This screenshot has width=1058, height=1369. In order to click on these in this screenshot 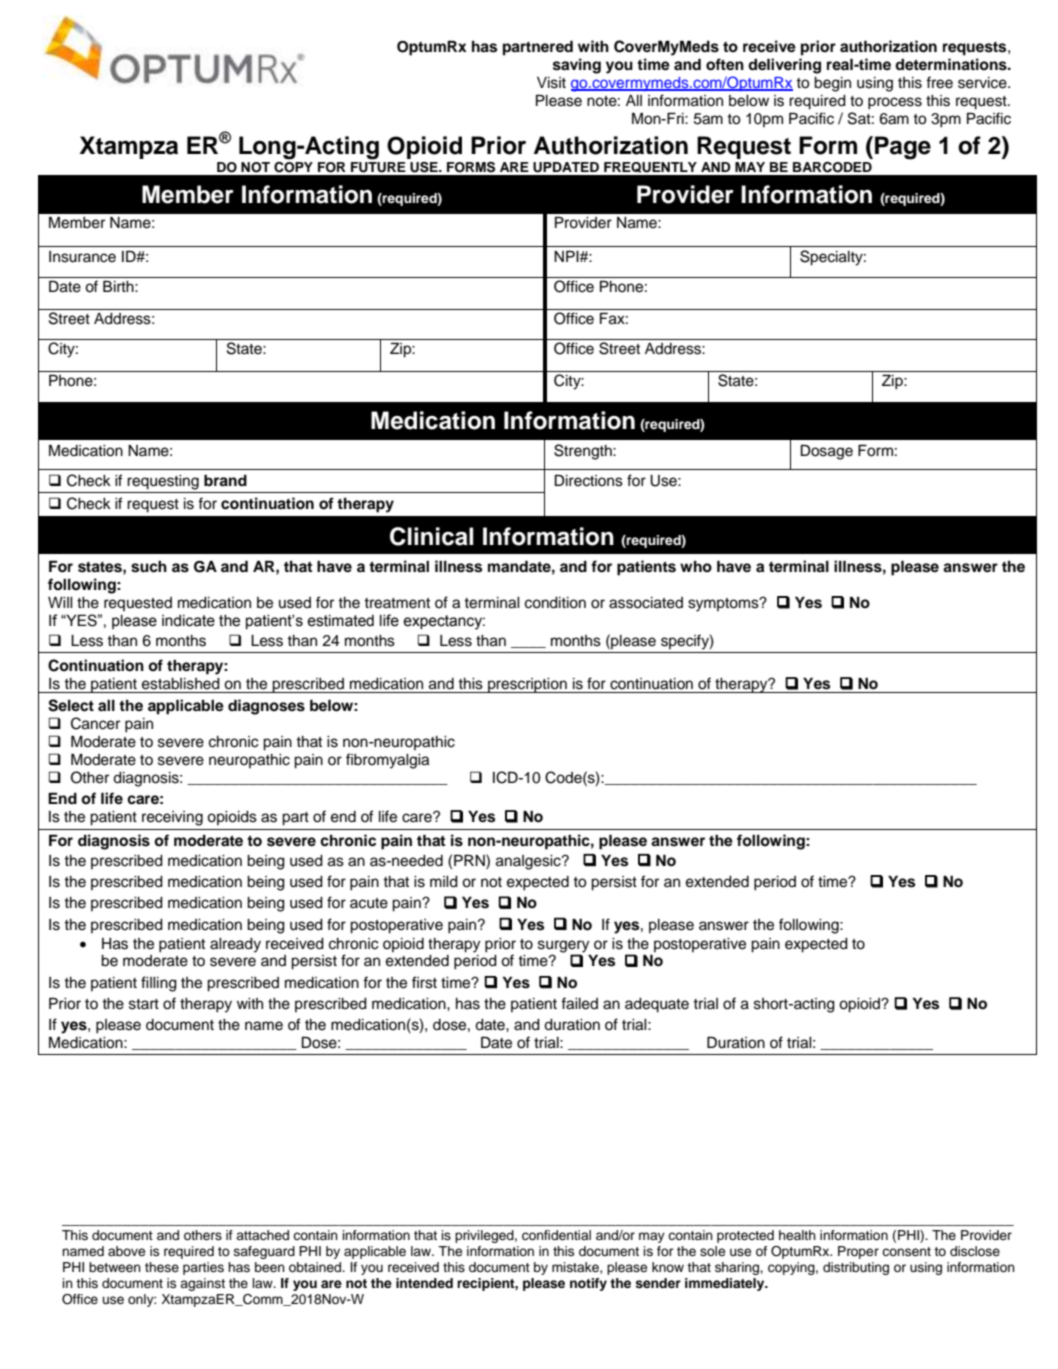, I will do `click(162, 1267)`.
